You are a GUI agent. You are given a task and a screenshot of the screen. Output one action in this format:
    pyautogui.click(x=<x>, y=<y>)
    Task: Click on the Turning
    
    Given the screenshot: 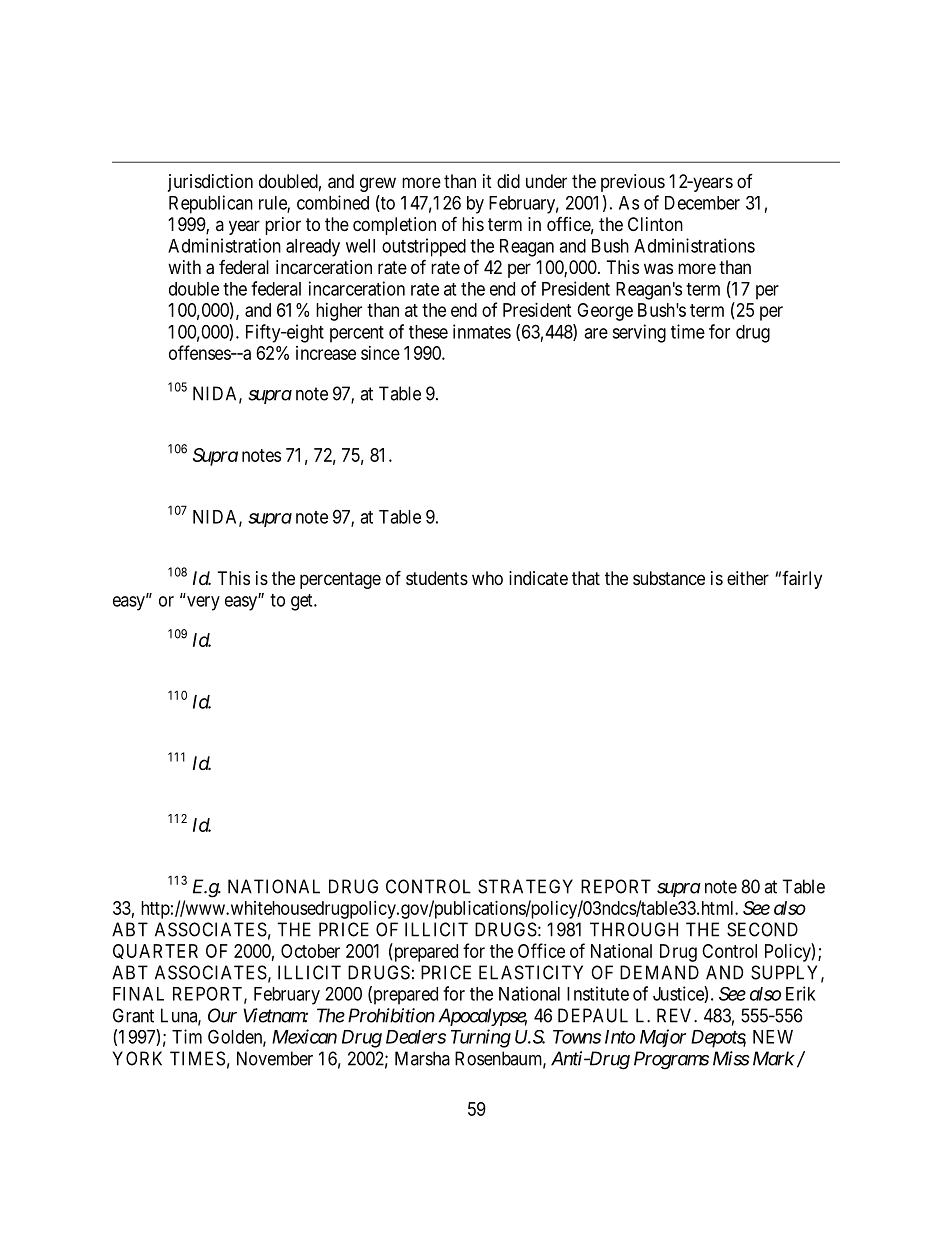 What is the action you would take?
    pyautogui.click(x=481, y=1038)
